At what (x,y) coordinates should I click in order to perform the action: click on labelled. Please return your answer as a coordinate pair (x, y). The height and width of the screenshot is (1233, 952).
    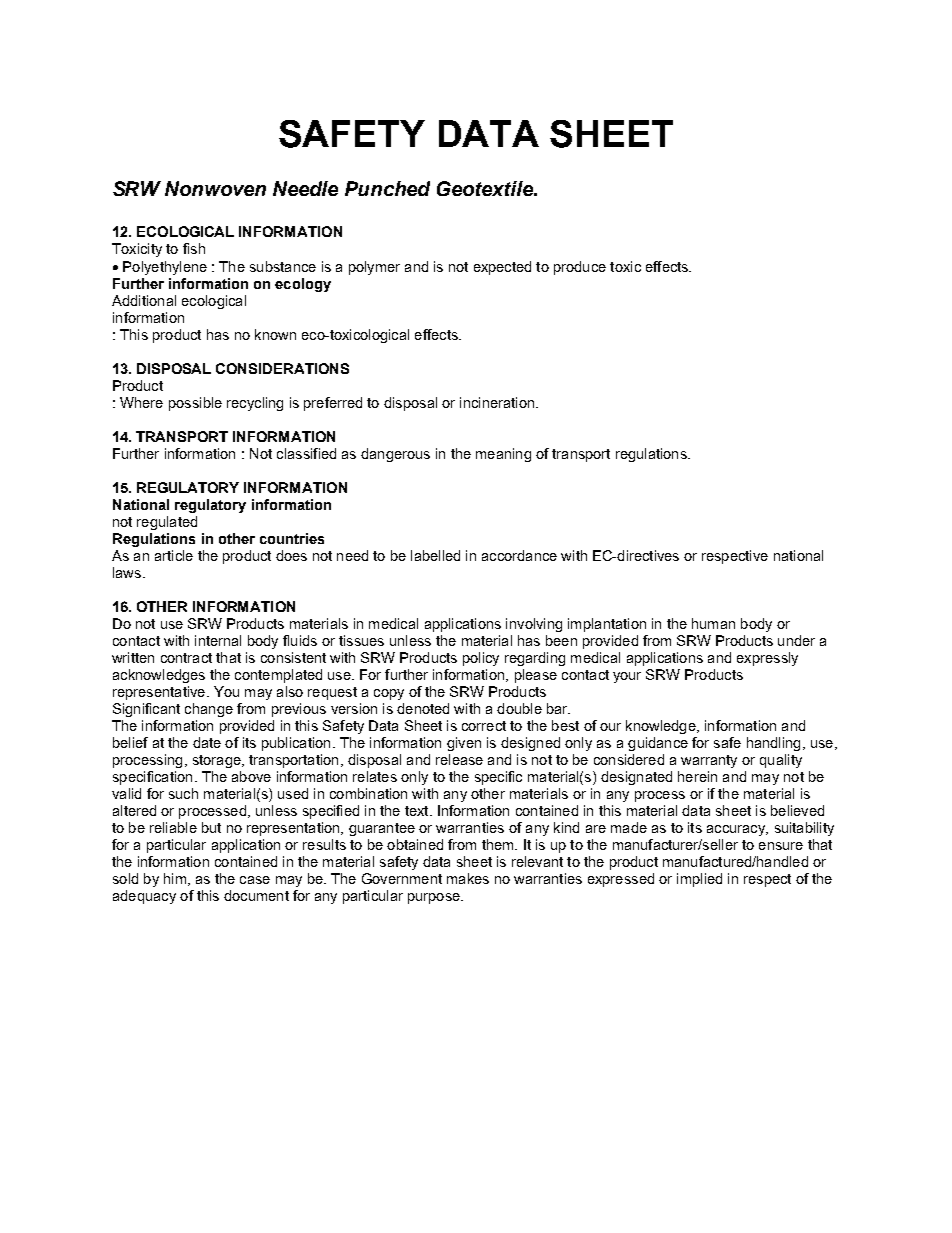
    Looking at the image, I should click on (435, 555).
